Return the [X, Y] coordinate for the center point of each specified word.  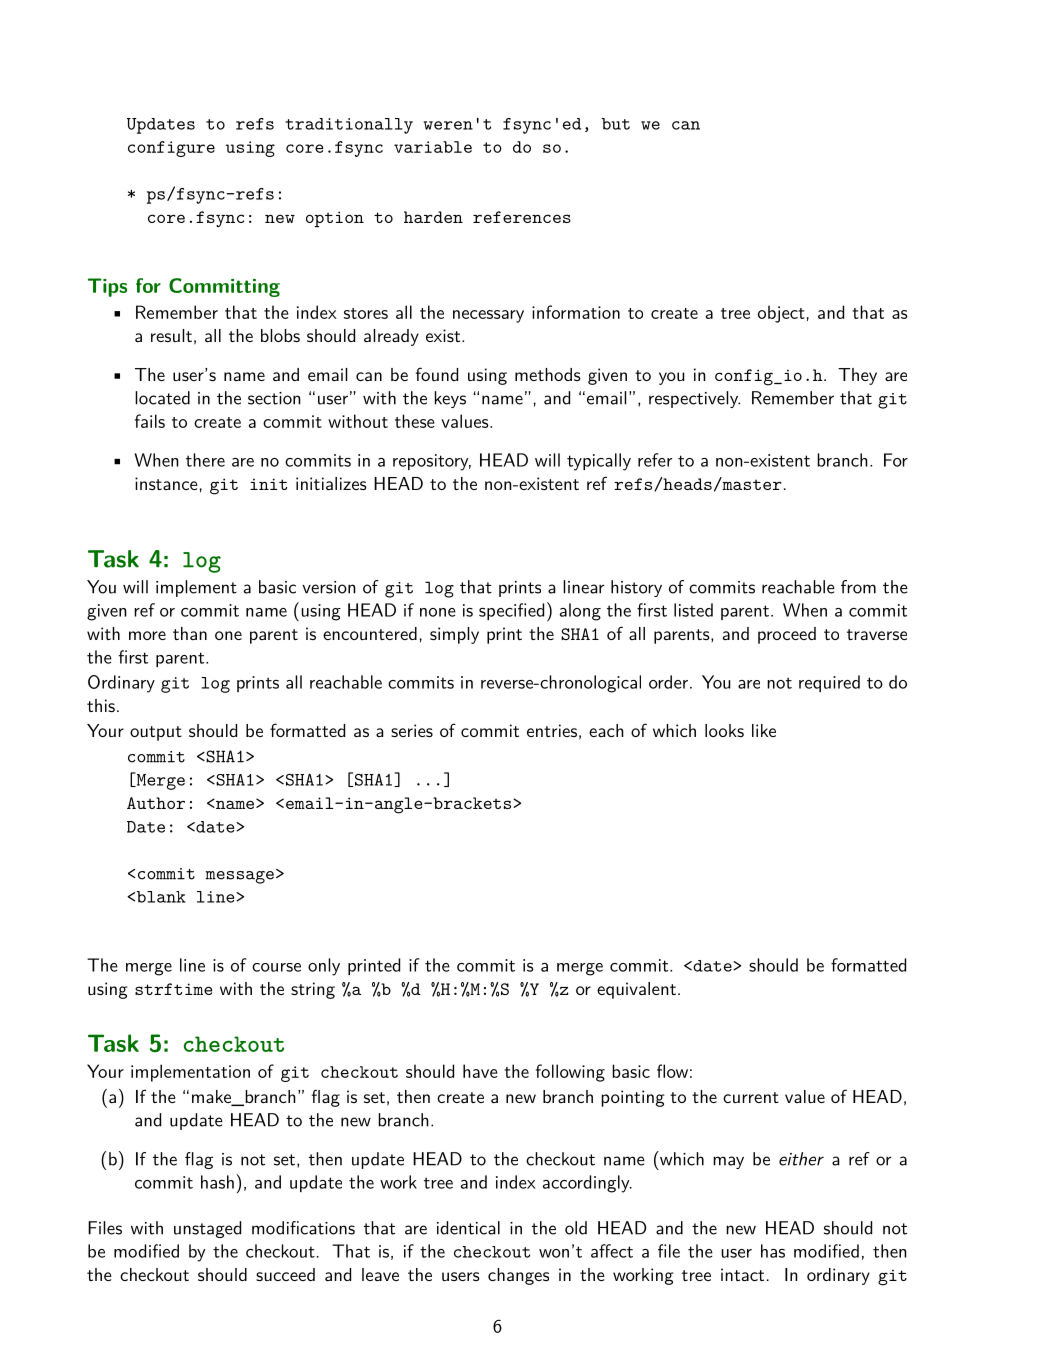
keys [450, 399]
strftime [174, 989]
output [156, 733]
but [616, 124]
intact [742, 1274]
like [764, 730]
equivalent [636, 990]
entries [552, 730]
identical [468, 1228]
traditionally [349, 126]
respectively [694, 399]
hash [217, 1182]
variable [433, 147]
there [205, 460]
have [480, 1071]
